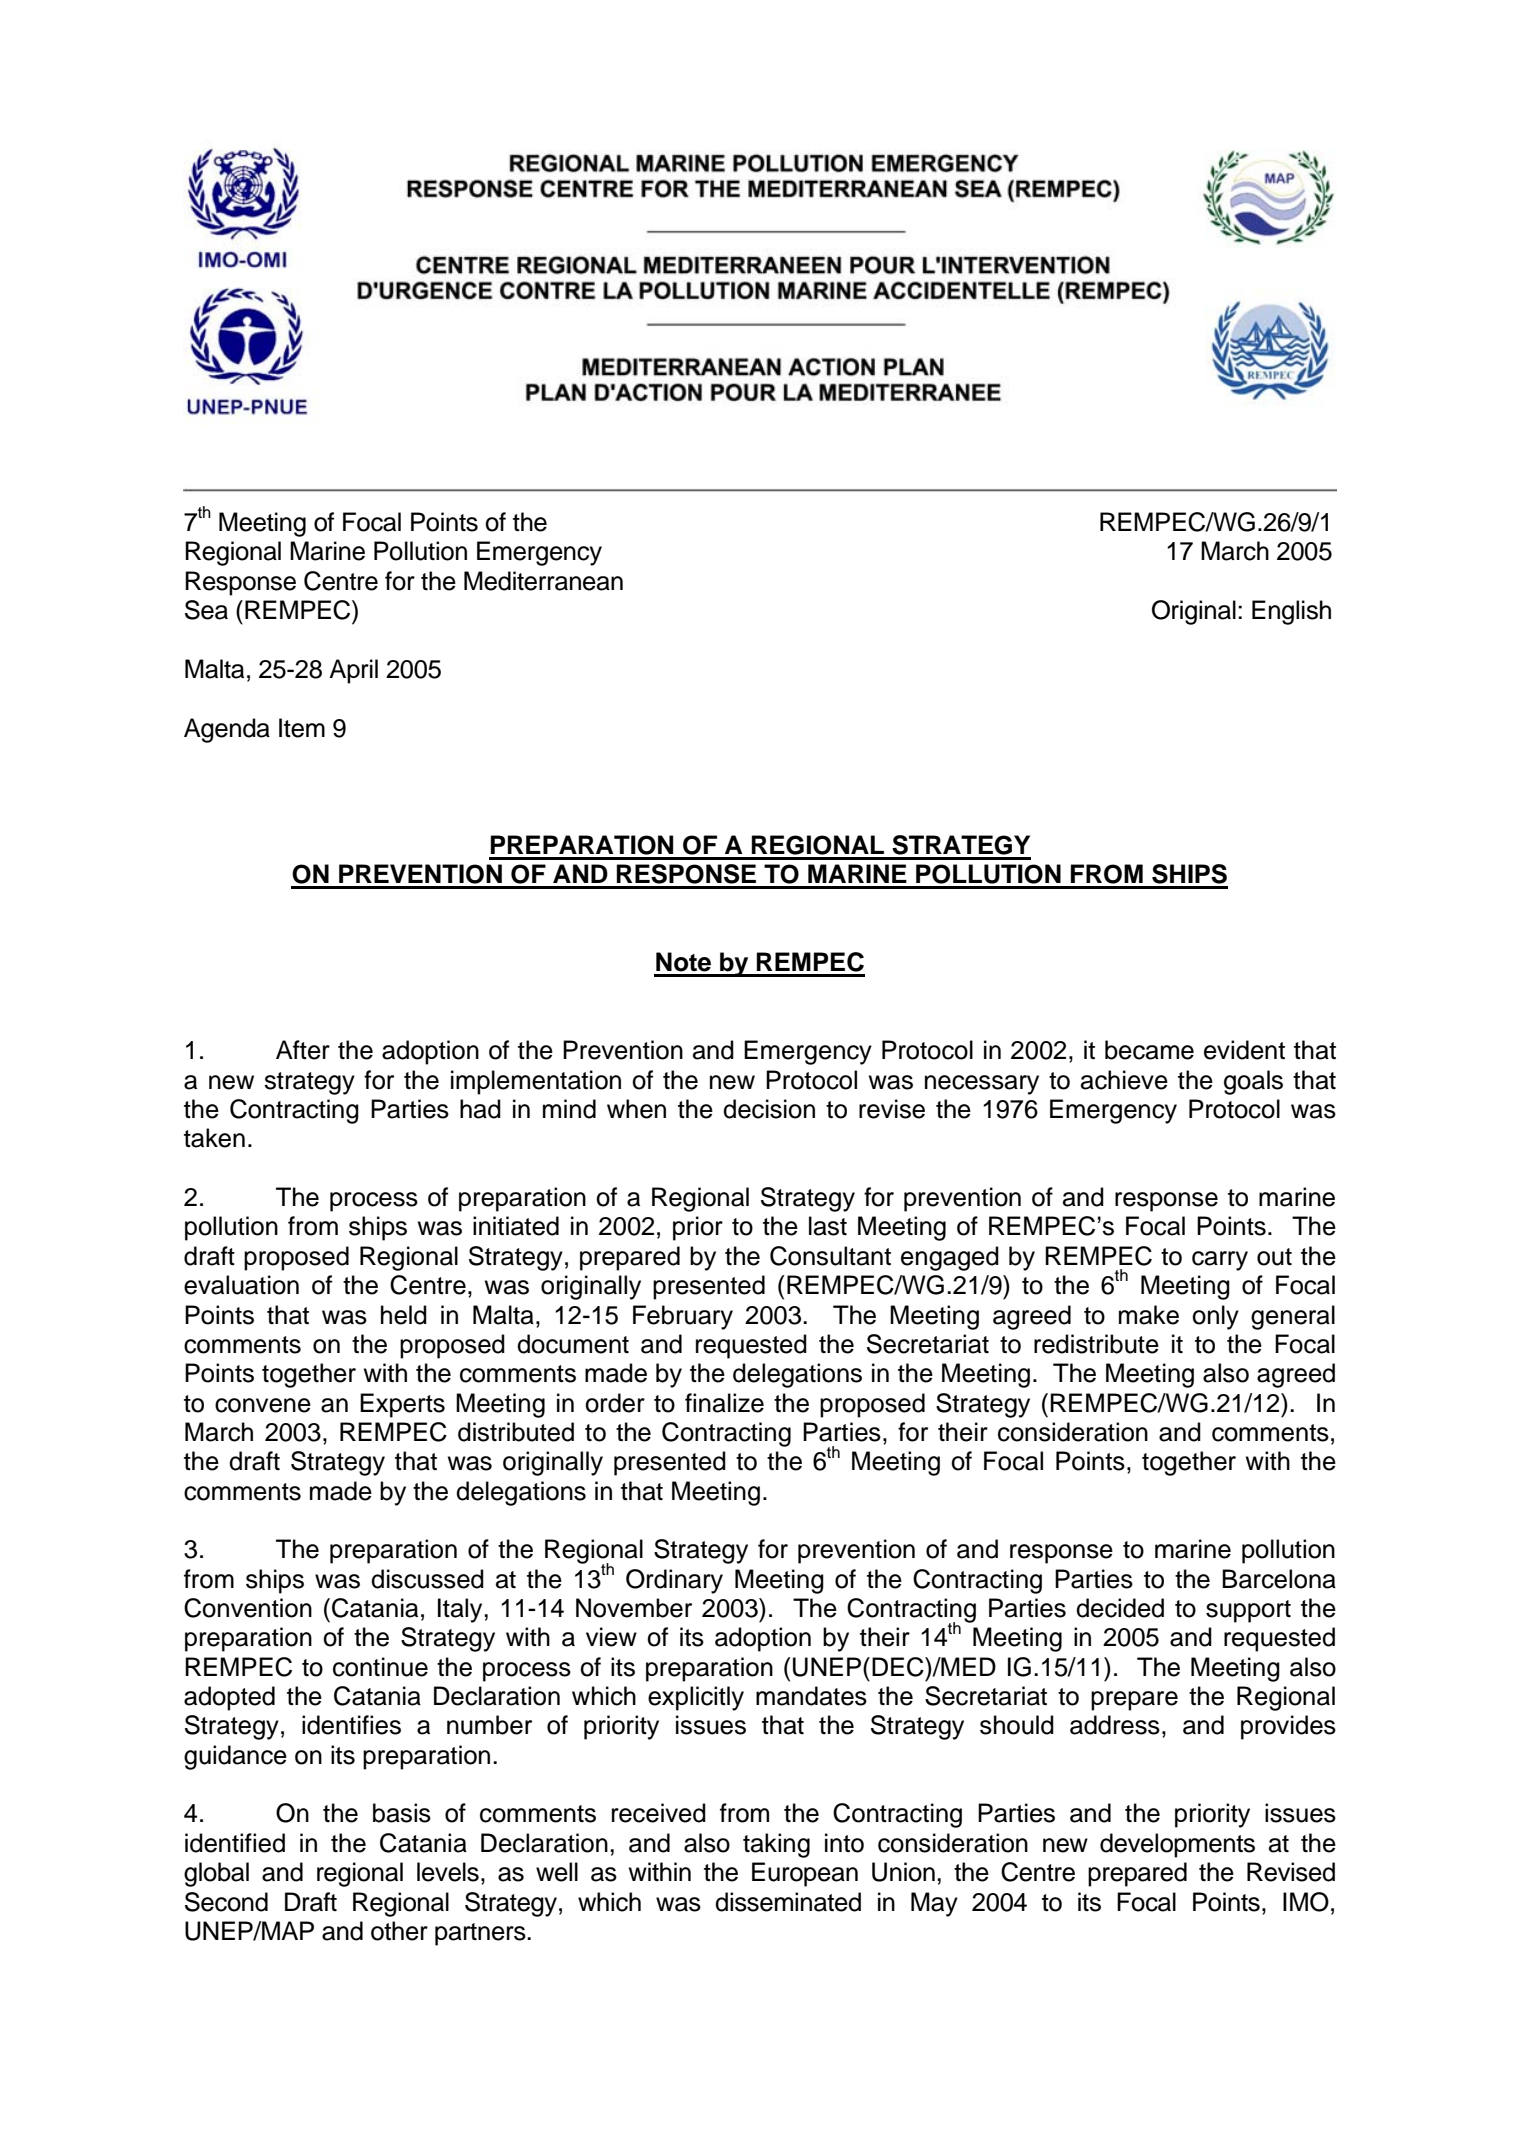 The height and width of the document is (2149, 1519). What do you see at coordinates (1149, 1050) in the document?
I see `became` at bounding box center [1149, 1050].
